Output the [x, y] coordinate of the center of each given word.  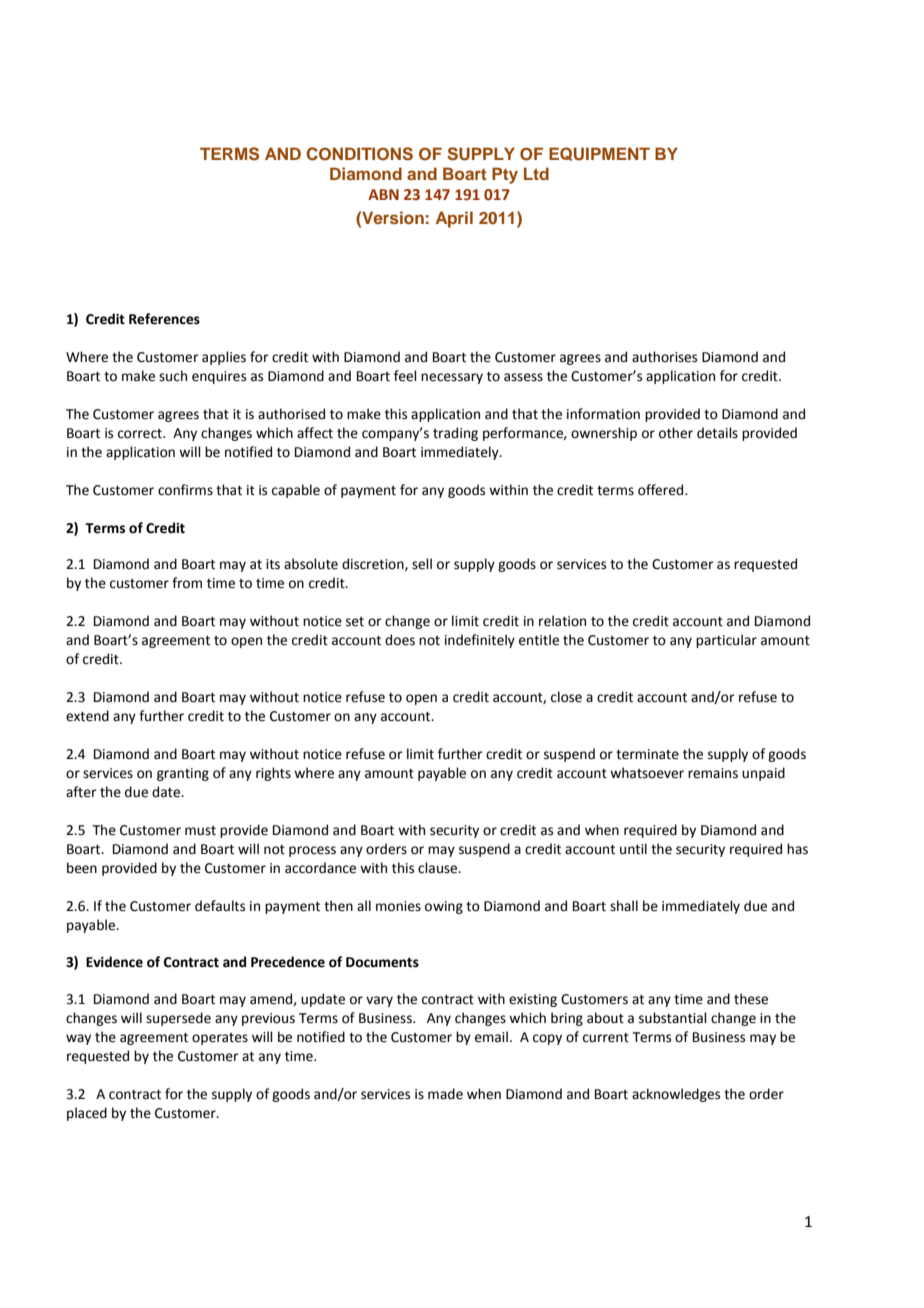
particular [726, 641]
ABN [383, 194]
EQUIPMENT [599, 154]
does [400, 640]
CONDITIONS [359, 154]
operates [220, 1039]
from [187, 583]
